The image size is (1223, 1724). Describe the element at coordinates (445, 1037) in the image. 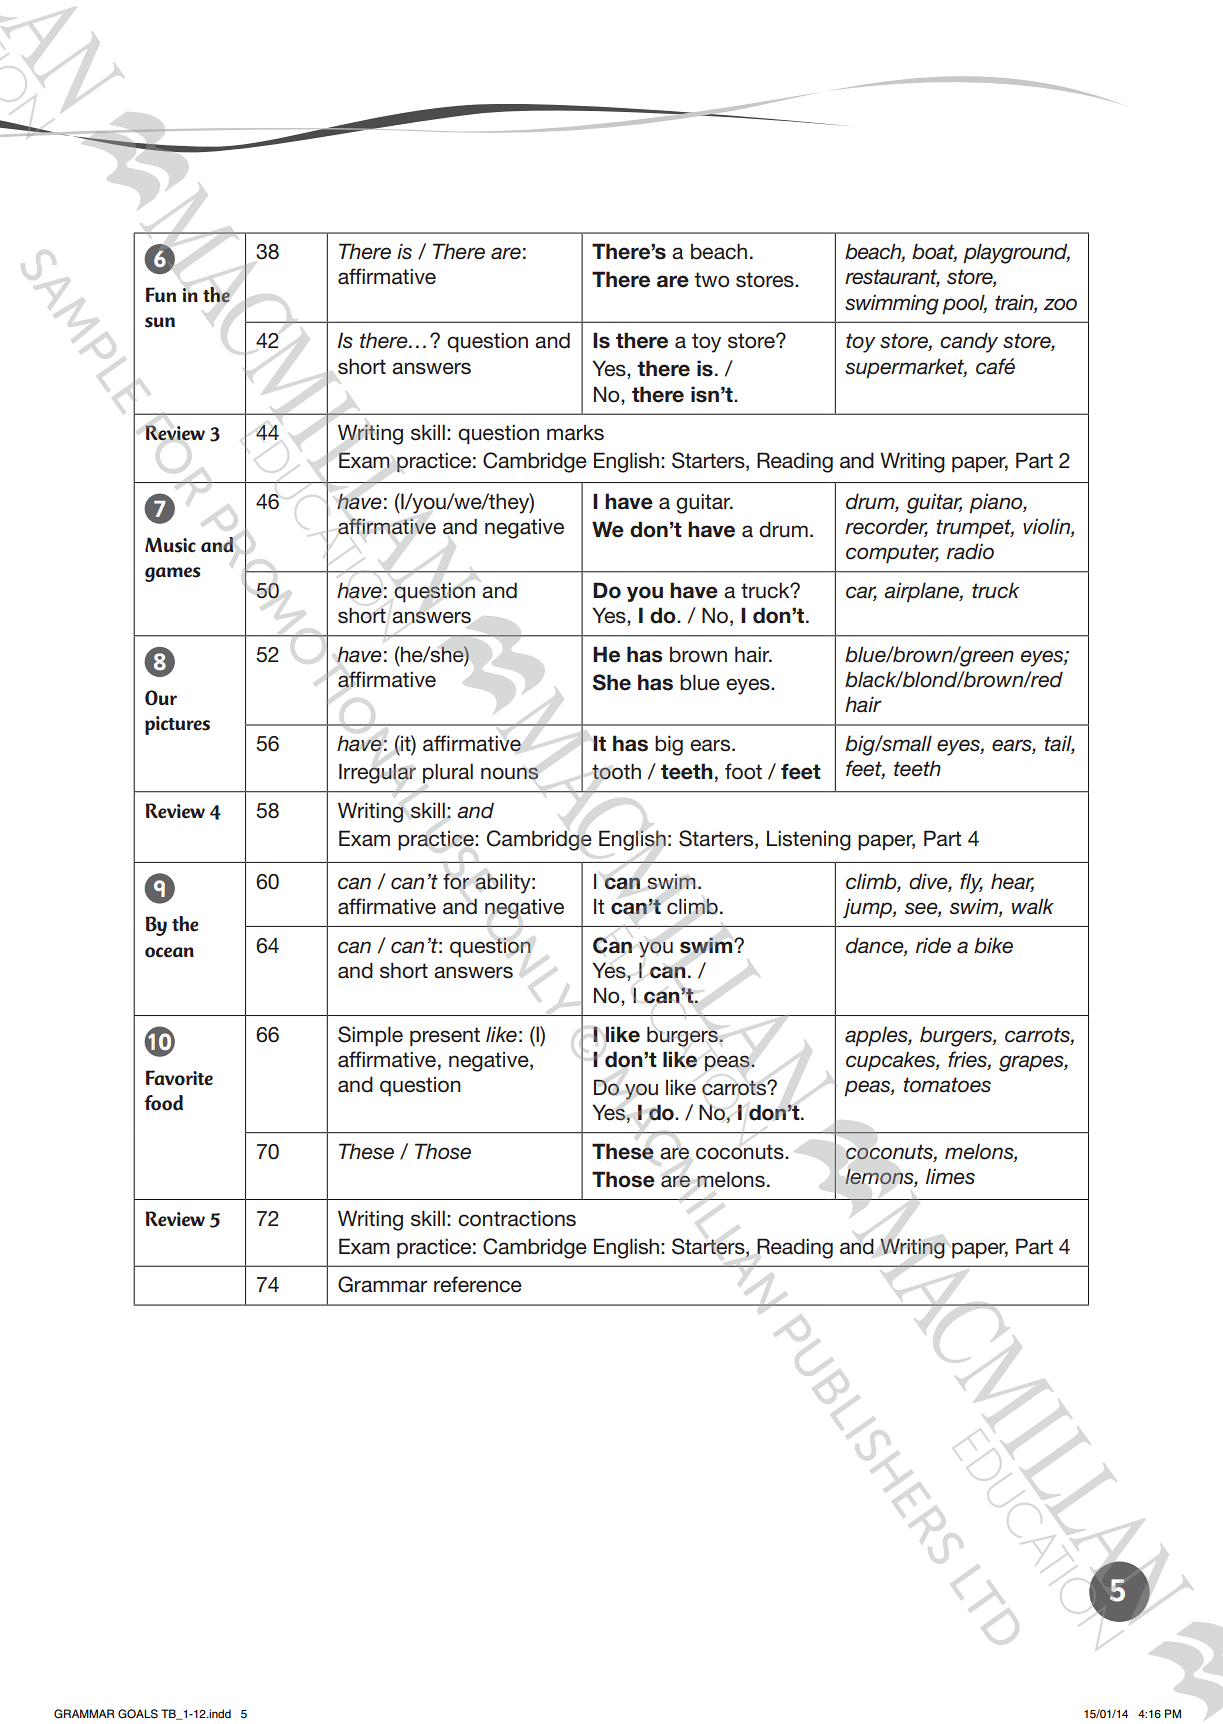

I see `present` at that location.
